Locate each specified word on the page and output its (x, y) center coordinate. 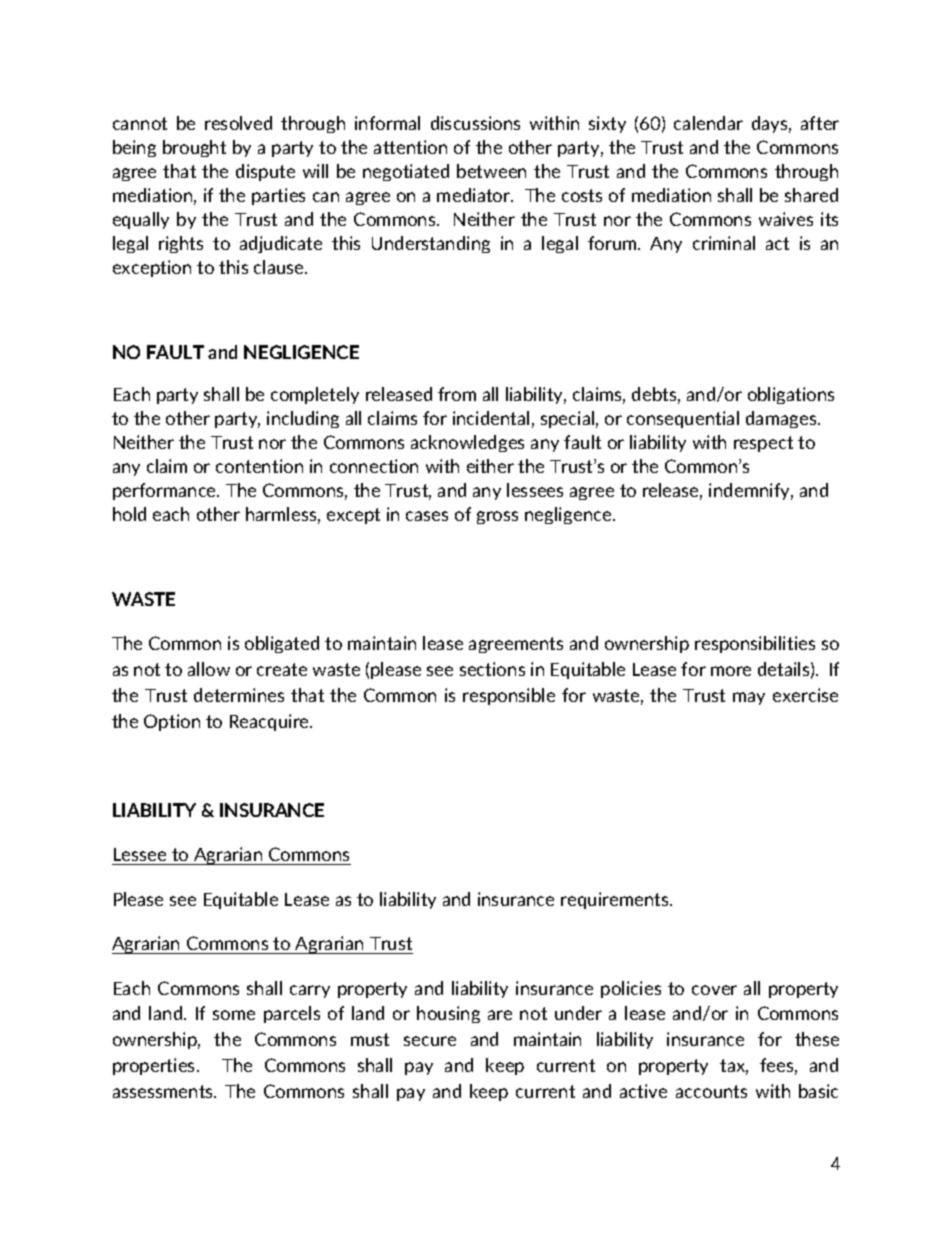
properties (155, 1066)
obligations (791, 395)
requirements (616, 900)
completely (315, 395)
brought (194, 148)
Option (172, 722)
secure (430, 1041)
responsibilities (755, 644)
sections (492, 669)
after (820, 123)
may (749, 698)
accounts (711, 1091)
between (491, 171)
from (457, 394)
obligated (282, 644)
